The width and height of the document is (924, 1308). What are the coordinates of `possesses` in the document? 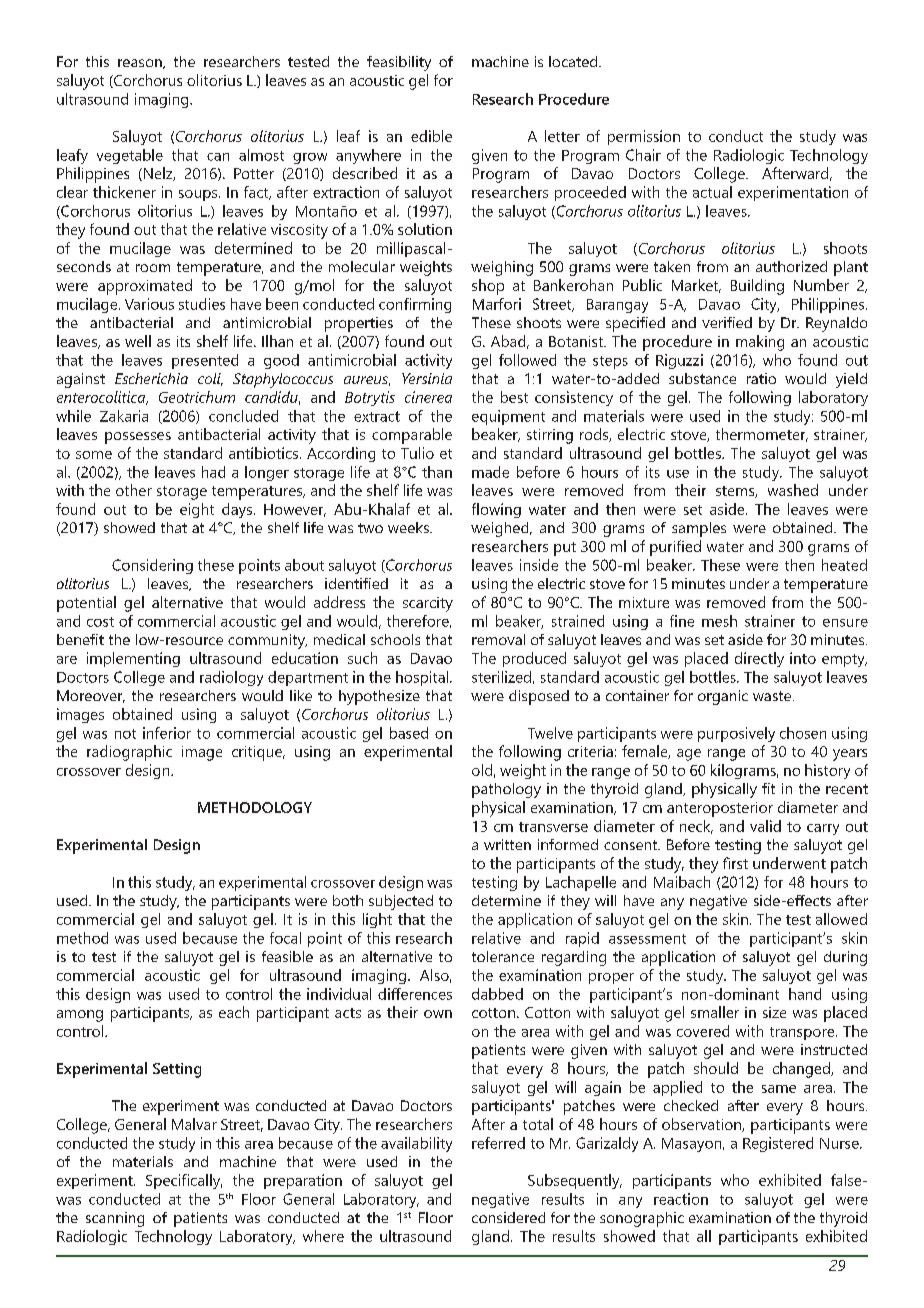 It's located at (138, 438).
